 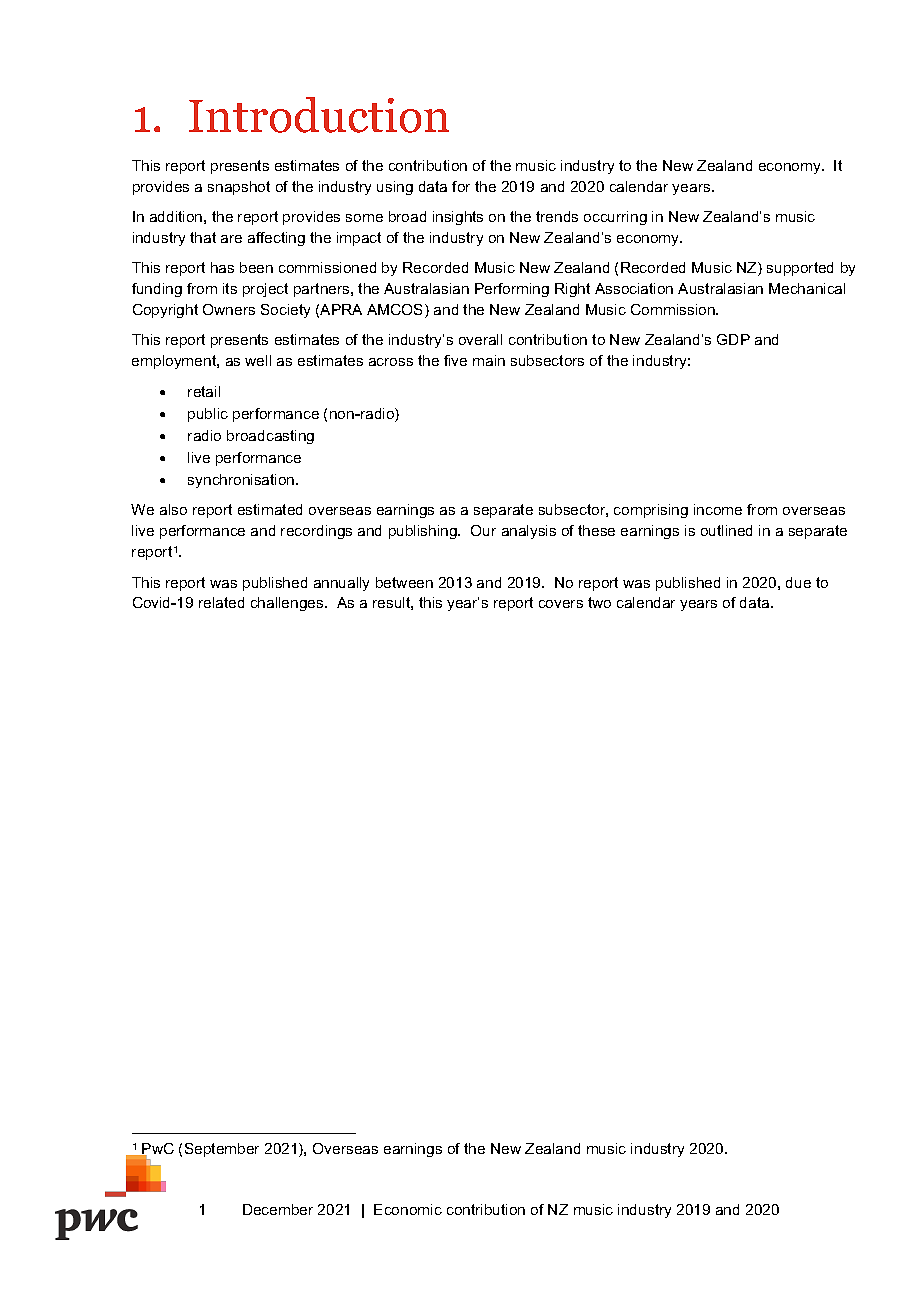 I want to click on due, so click(x=798, y=582).
